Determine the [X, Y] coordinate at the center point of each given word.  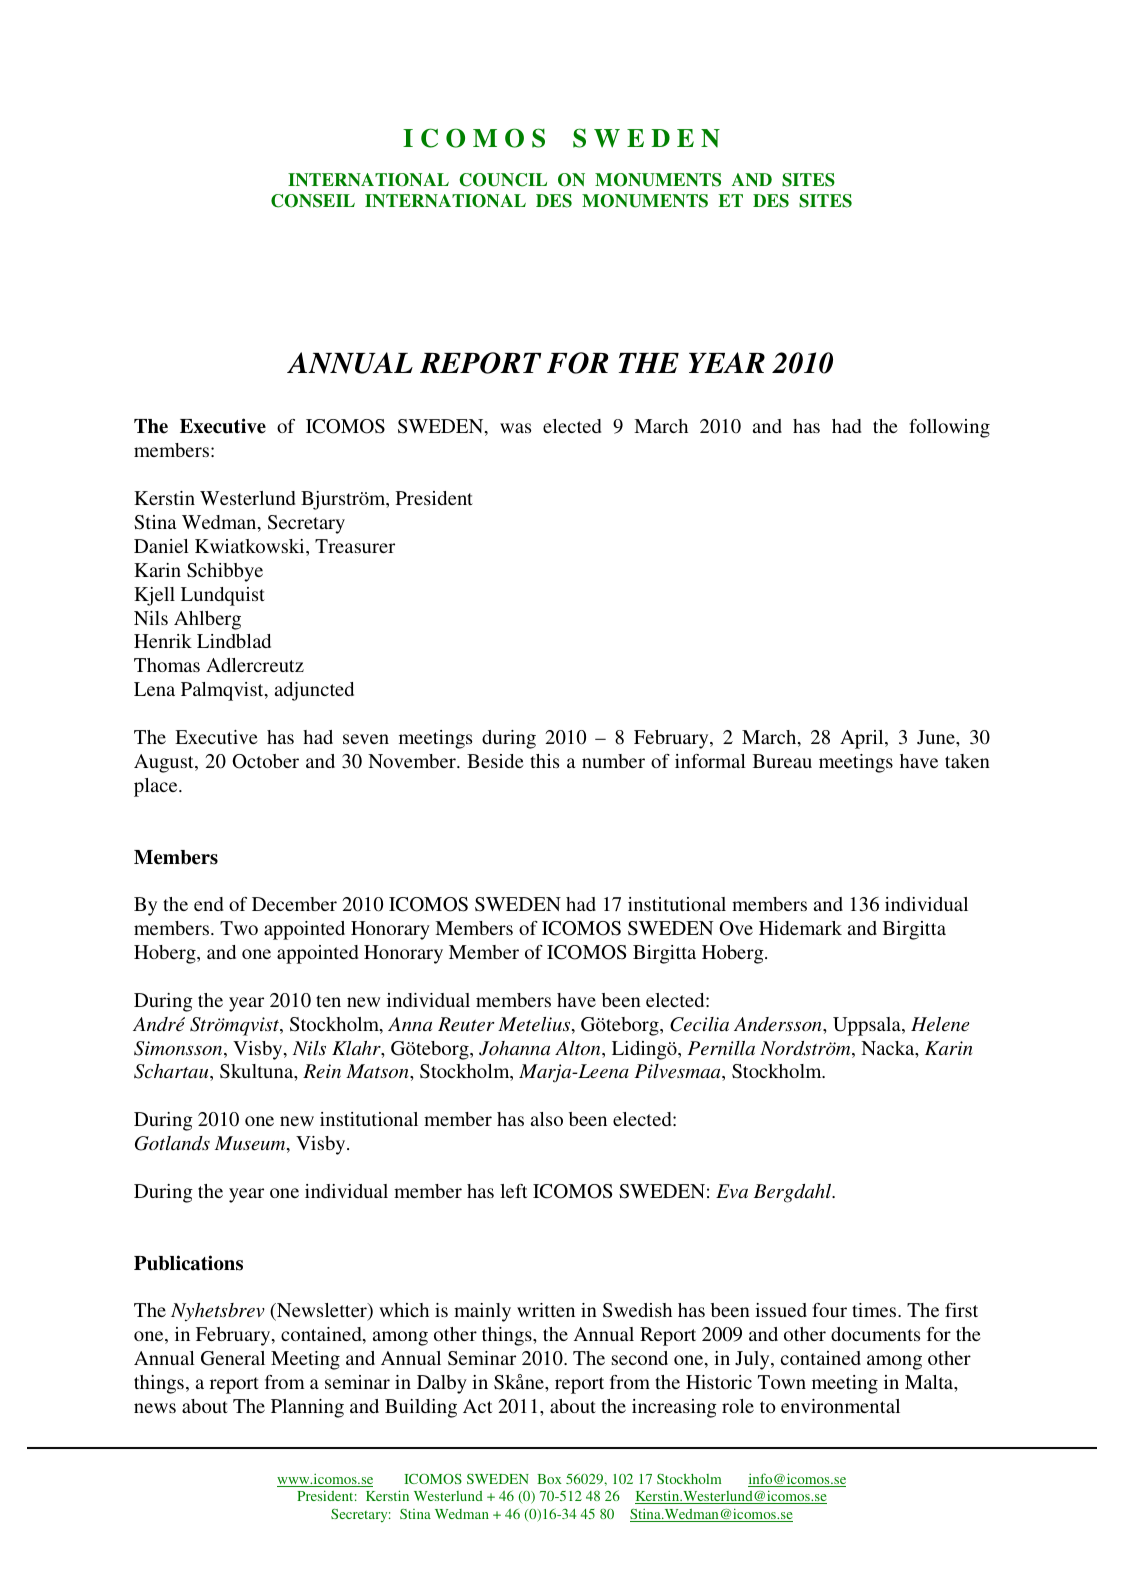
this [544, 761]
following [949, 428]
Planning [307, 1408]
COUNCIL [503, 180]
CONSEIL [313, 201]
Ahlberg [207, 620]
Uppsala [868, 1026]
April [863, 739]
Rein [322, 1071]
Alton [579, 1049]
